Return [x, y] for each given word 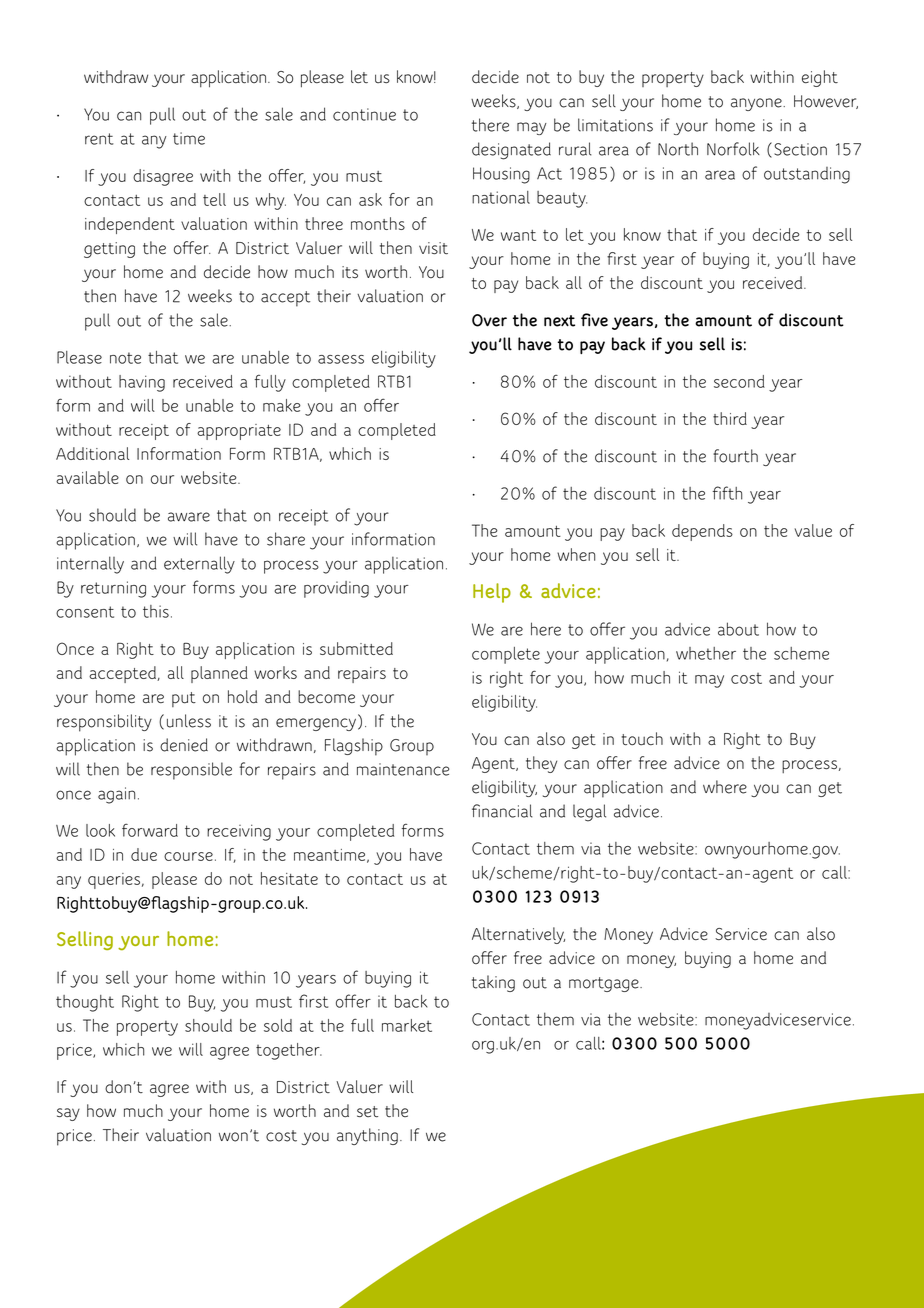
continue [364, 114]
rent [99, 139]
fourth [735, 456]
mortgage [605, 984]
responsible [191, 771]
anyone [757, 104]
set [367, 1111]
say [68, 1114]
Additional [92, 453]
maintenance [403, 769]
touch [642, 739]
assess [341, 359]
